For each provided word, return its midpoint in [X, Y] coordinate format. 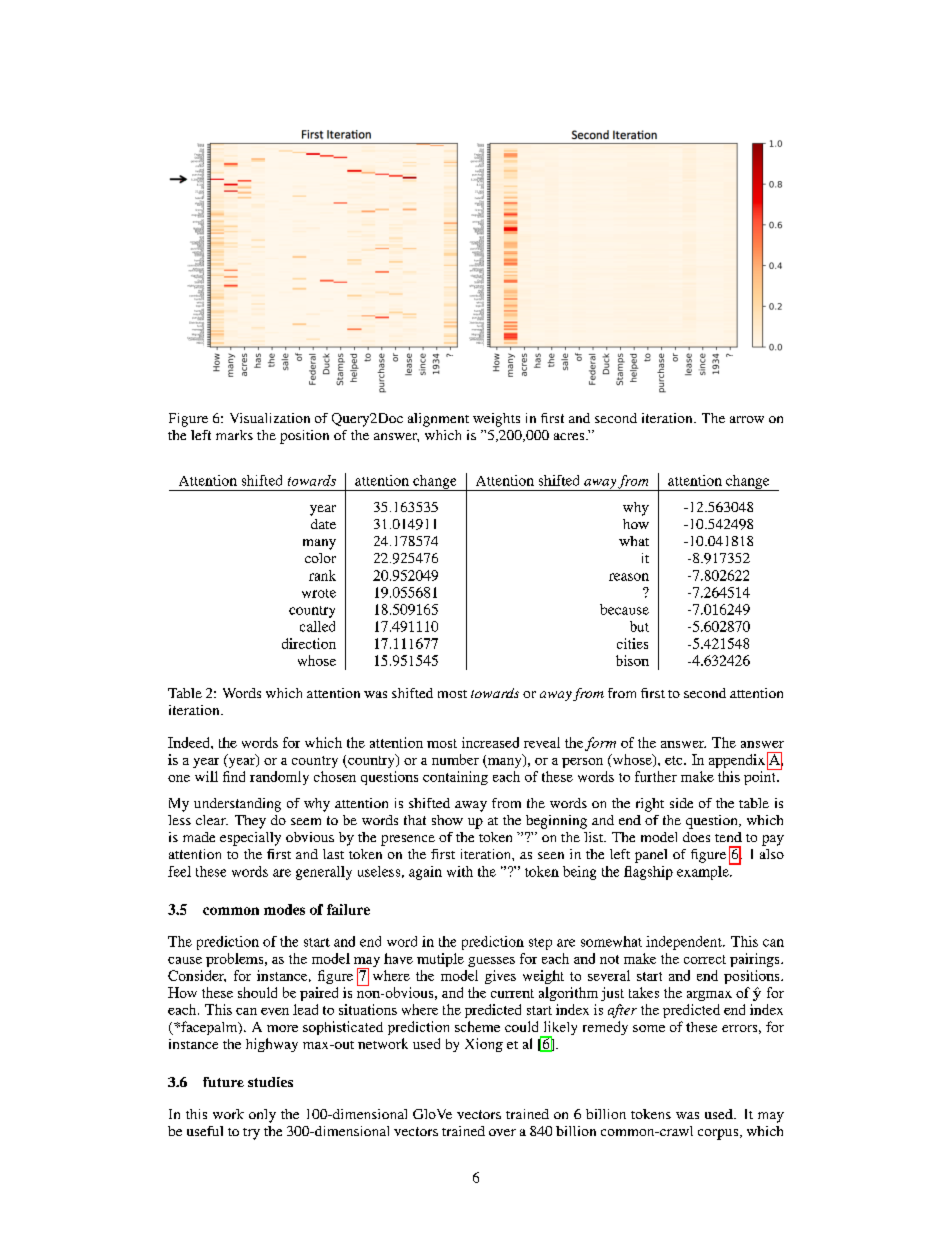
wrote [319, 593]
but [639, 626]
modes [284, 909]
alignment [438, 420]
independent [685, 943]
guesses [491, 962]
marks [234, 435]
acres [570, 436]
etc [675, 760]
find [234, 776]
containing [455, 778]
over [502, 1132]
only [262, 1116]
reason [629, 577]
